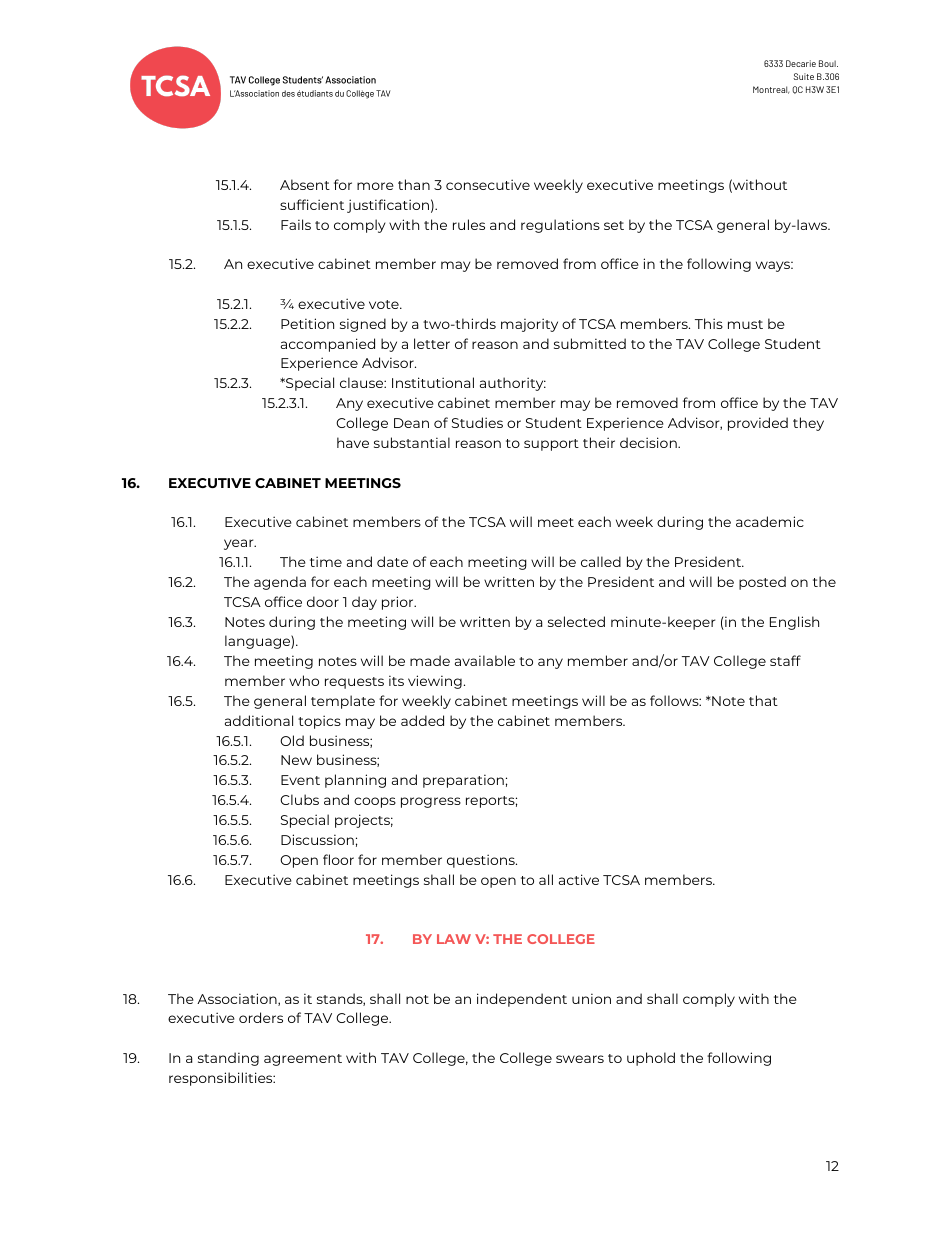 The width and height of the screenshot is (952, 1233). I want to click on posted, so click(762, 583).
